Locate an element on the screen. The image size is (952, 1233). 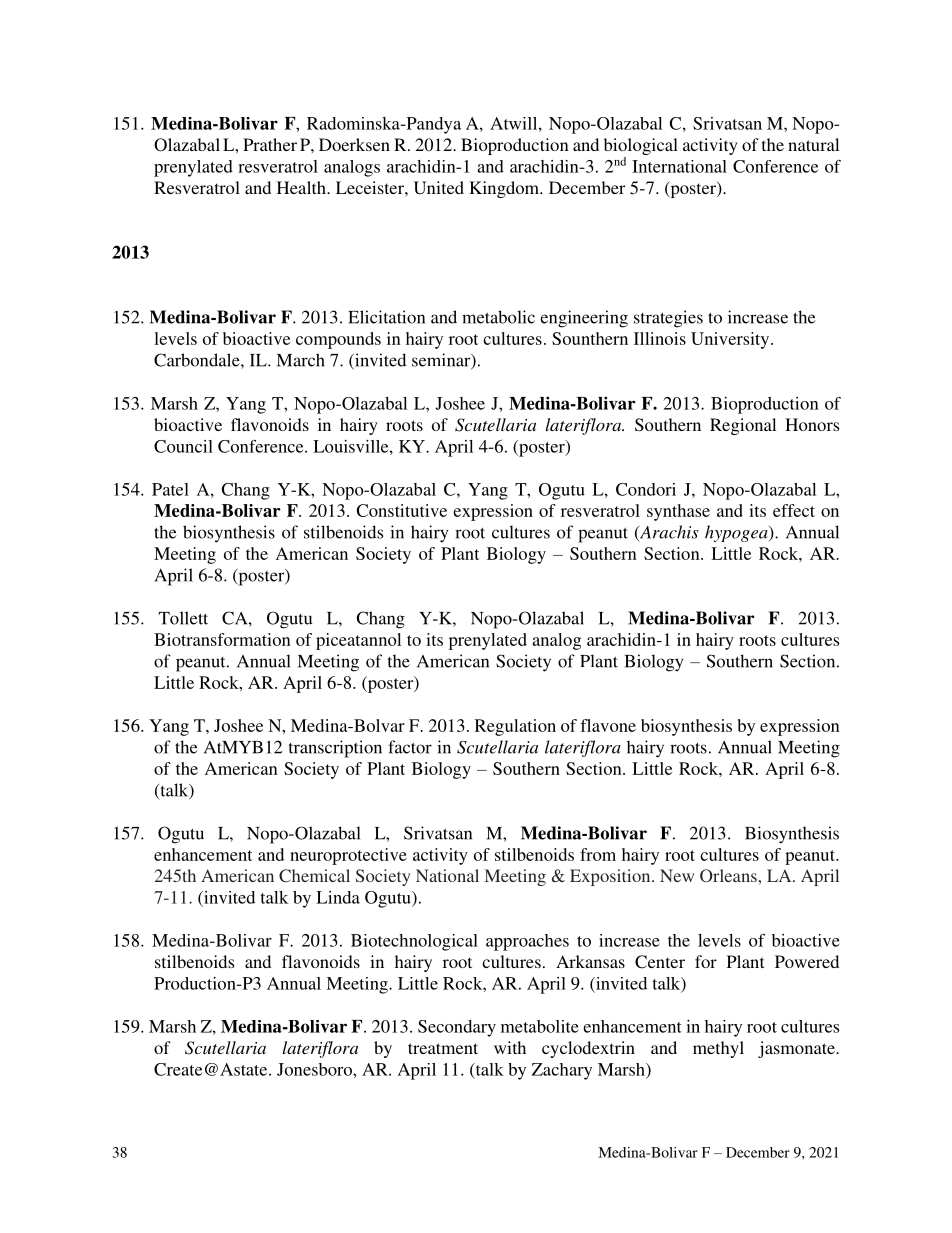
with is located at coordinates (510, 1047).
